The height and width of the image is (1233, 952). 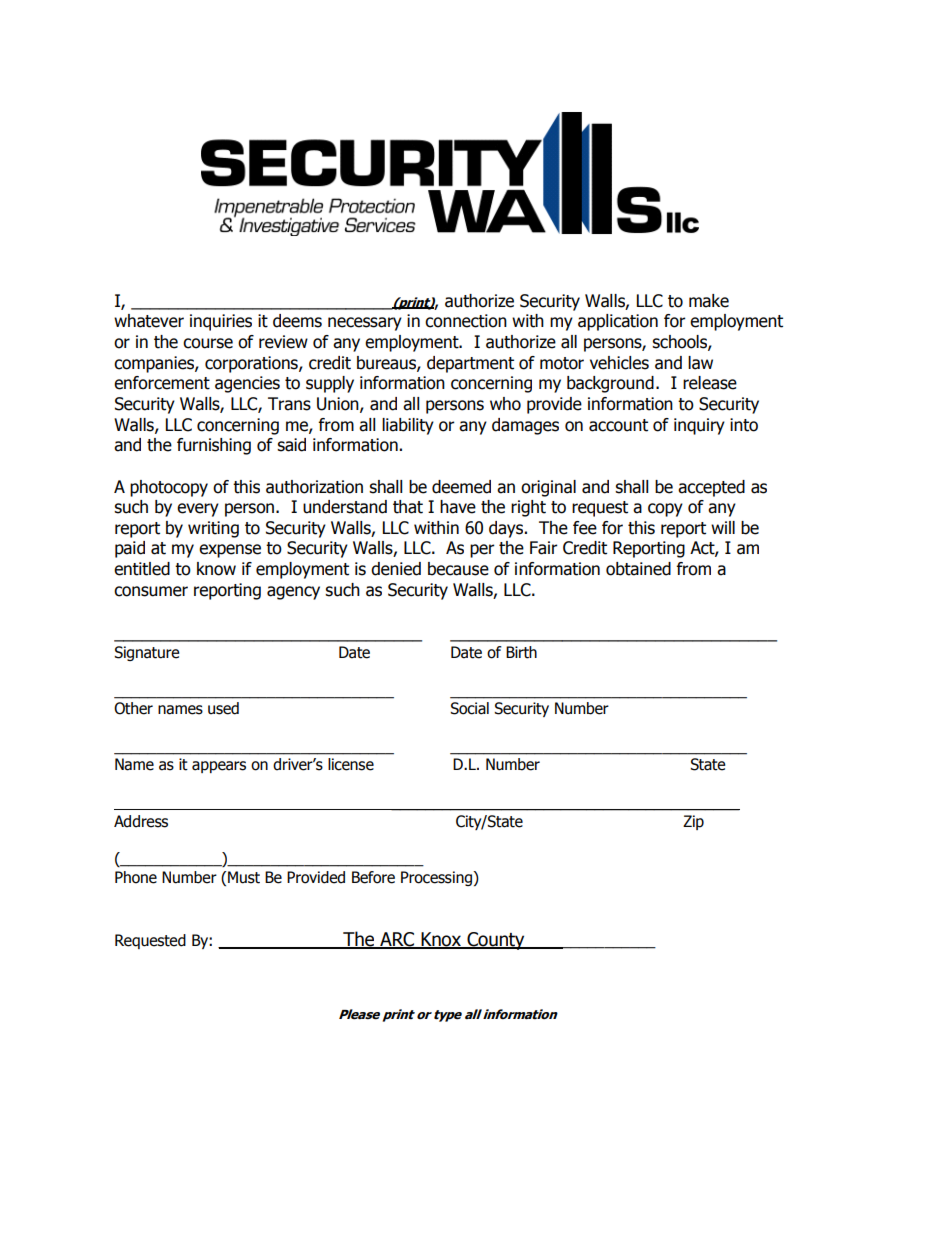 I want to click on inquiries, so click(x=221, y=322).
